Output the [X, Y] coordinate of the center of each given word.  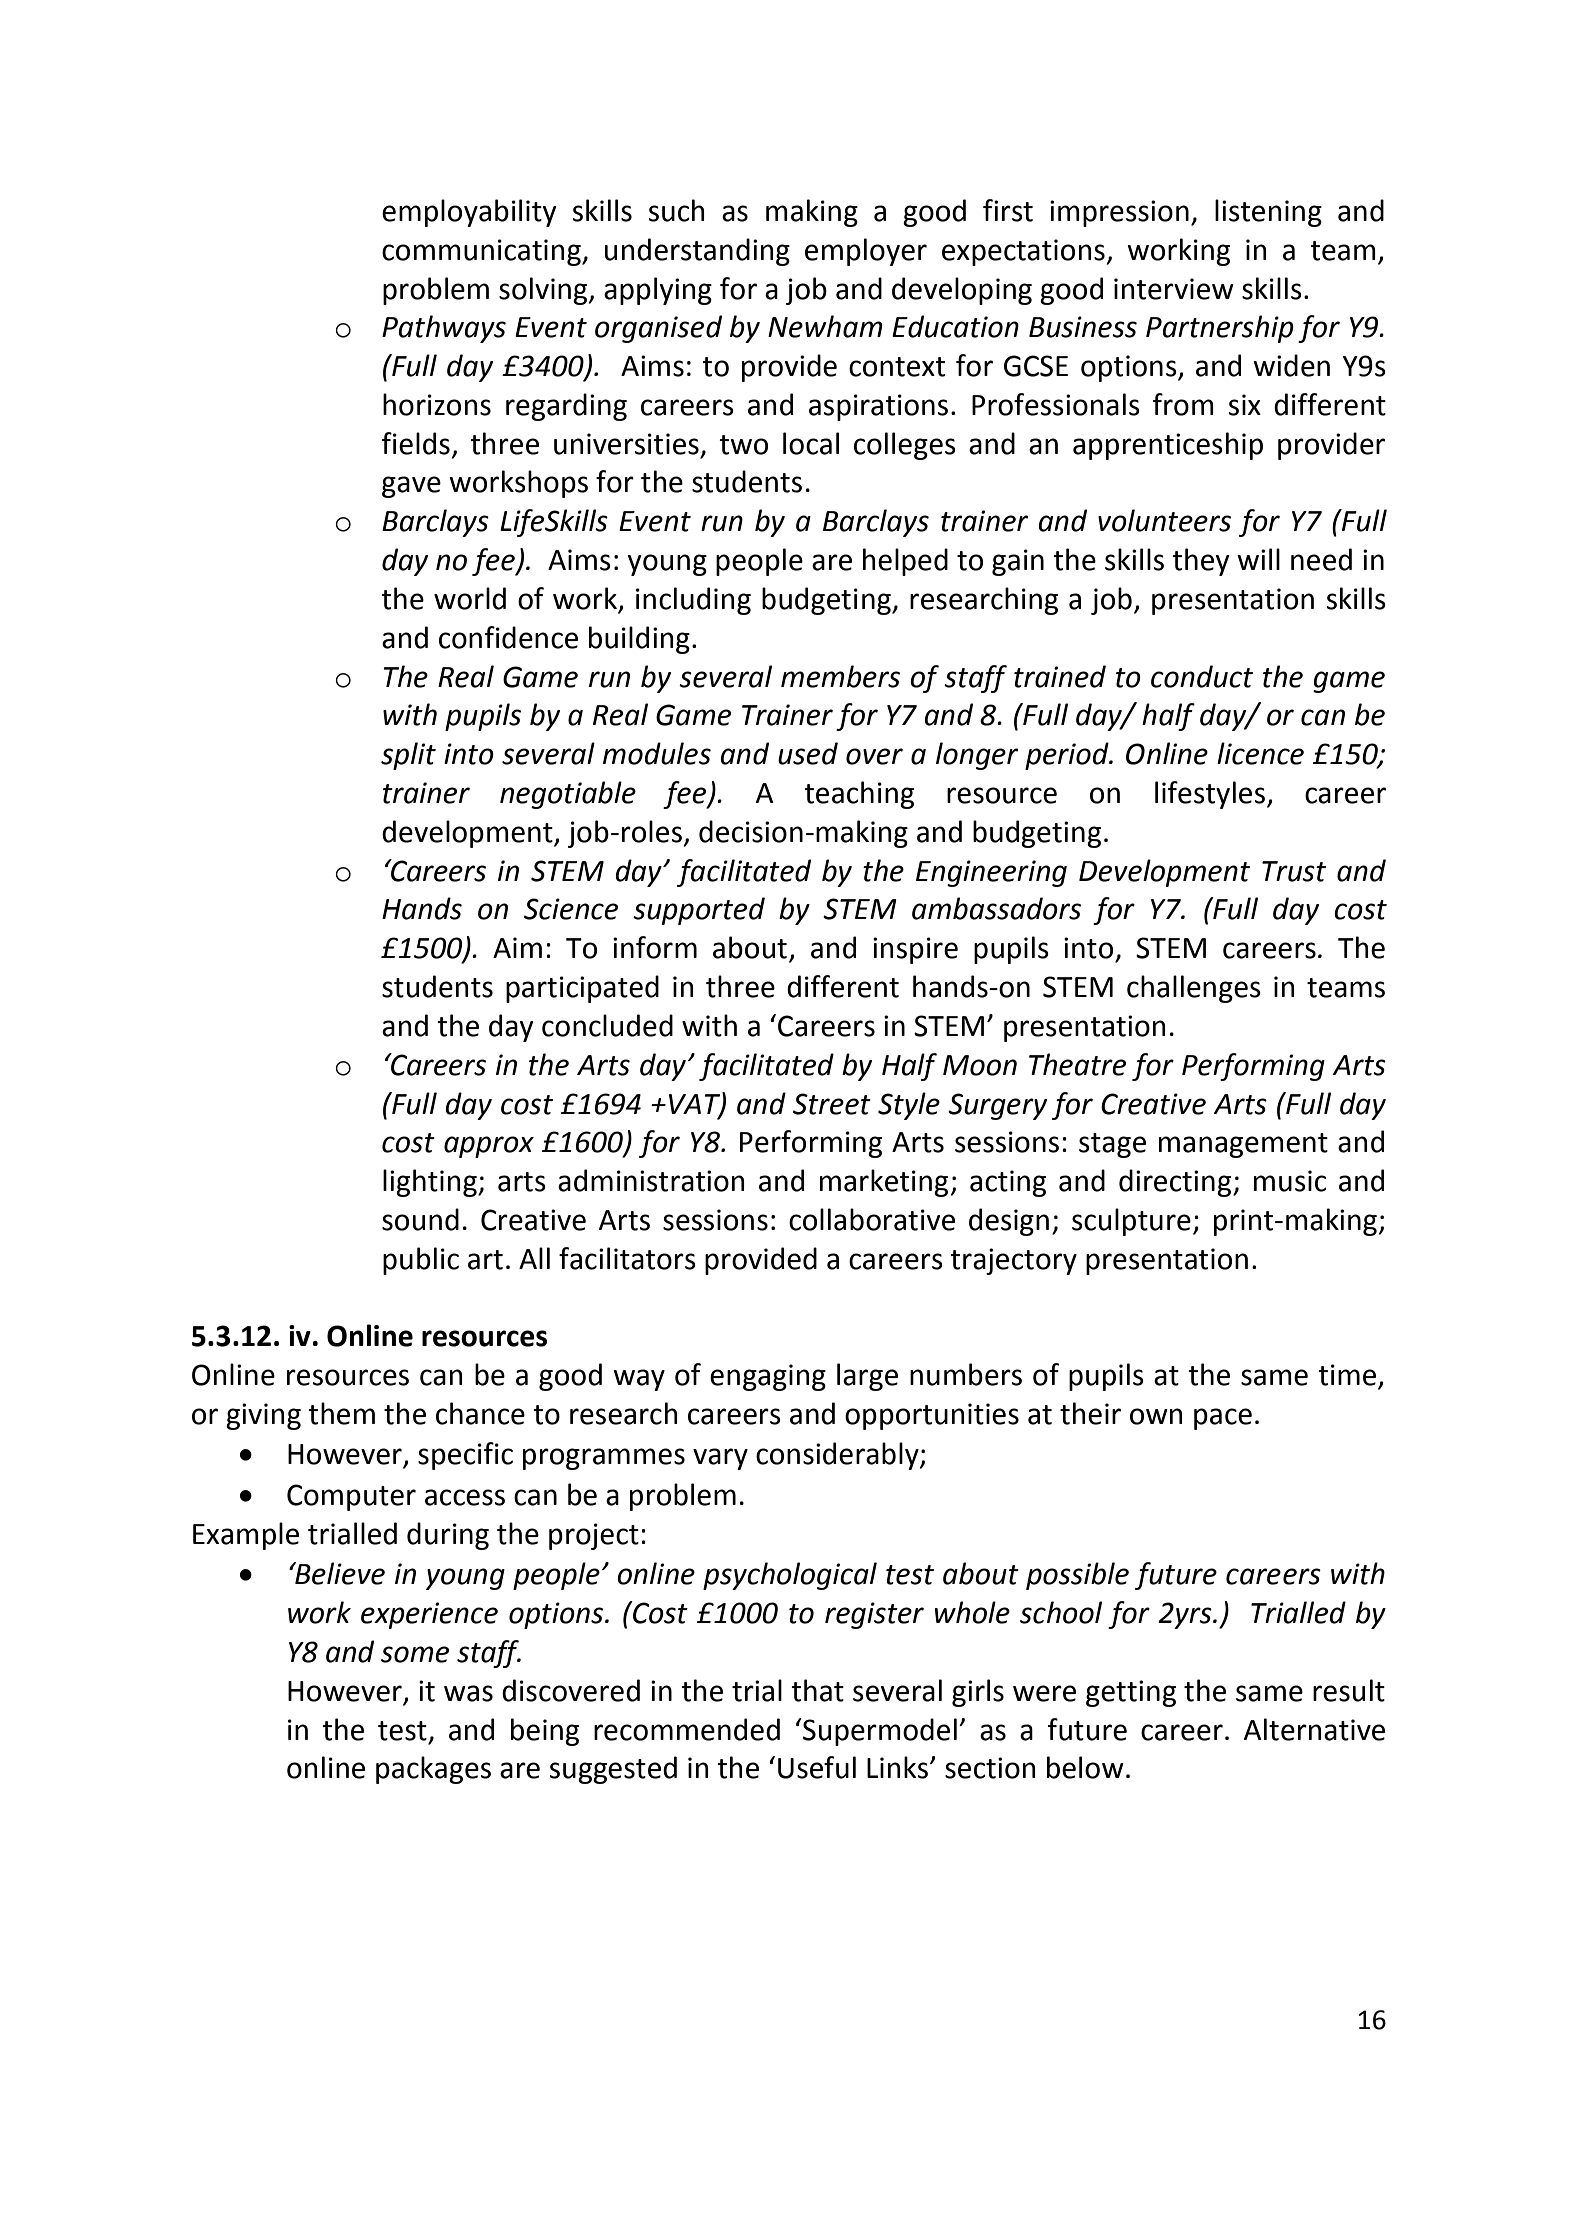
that [817, 1690]
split [408, 756]
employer [866, 252]
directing [1176, 1183]
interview [1174, 289]
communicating [482, 252]
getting [1131, 1693]
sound [420, 1219]
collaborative [872, 1219]
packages [433, 1770]
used [808, 753]
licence [1260, 753]
